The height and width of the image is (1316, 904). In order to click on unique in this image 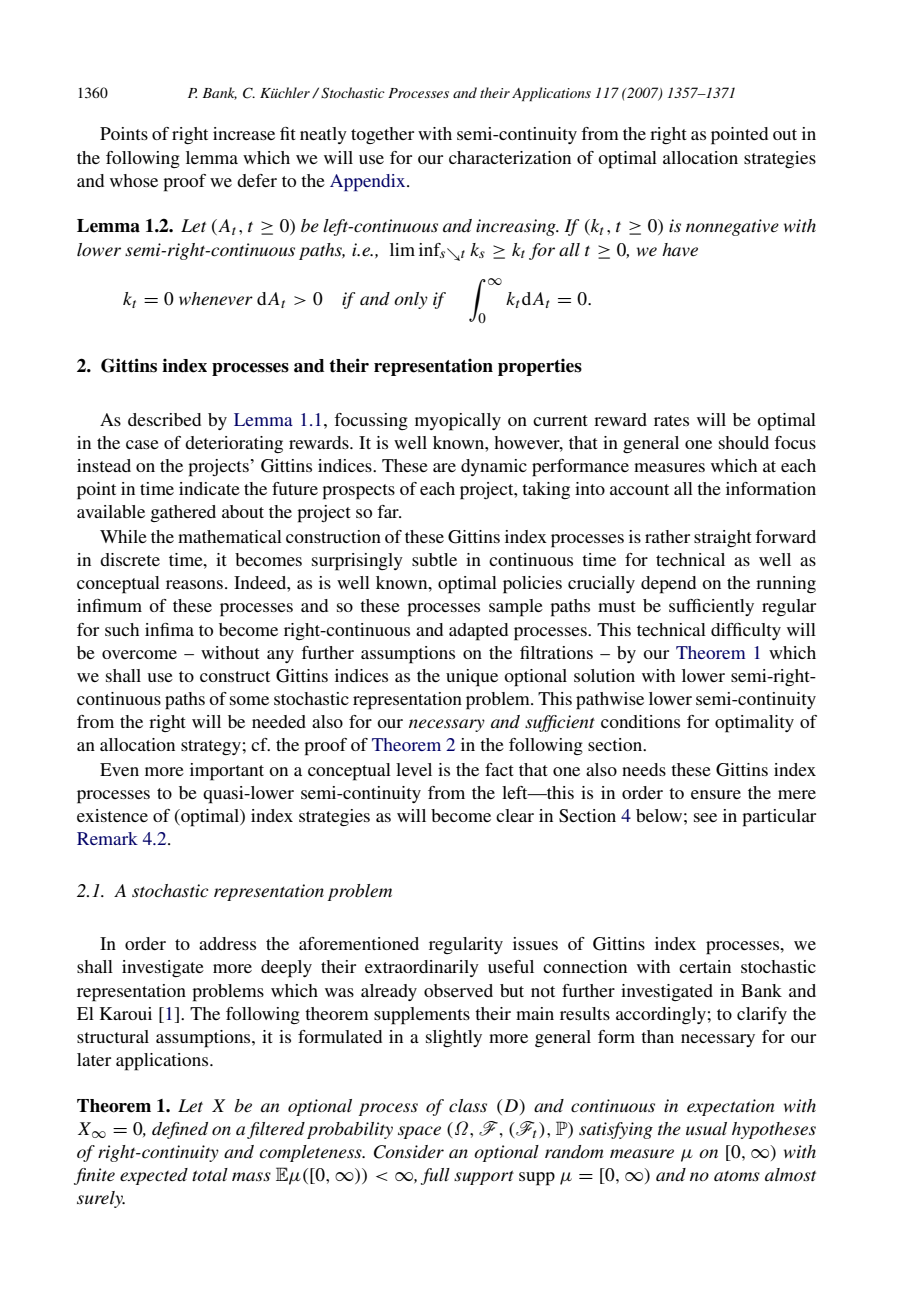, I will do `click(472, 678)`.
